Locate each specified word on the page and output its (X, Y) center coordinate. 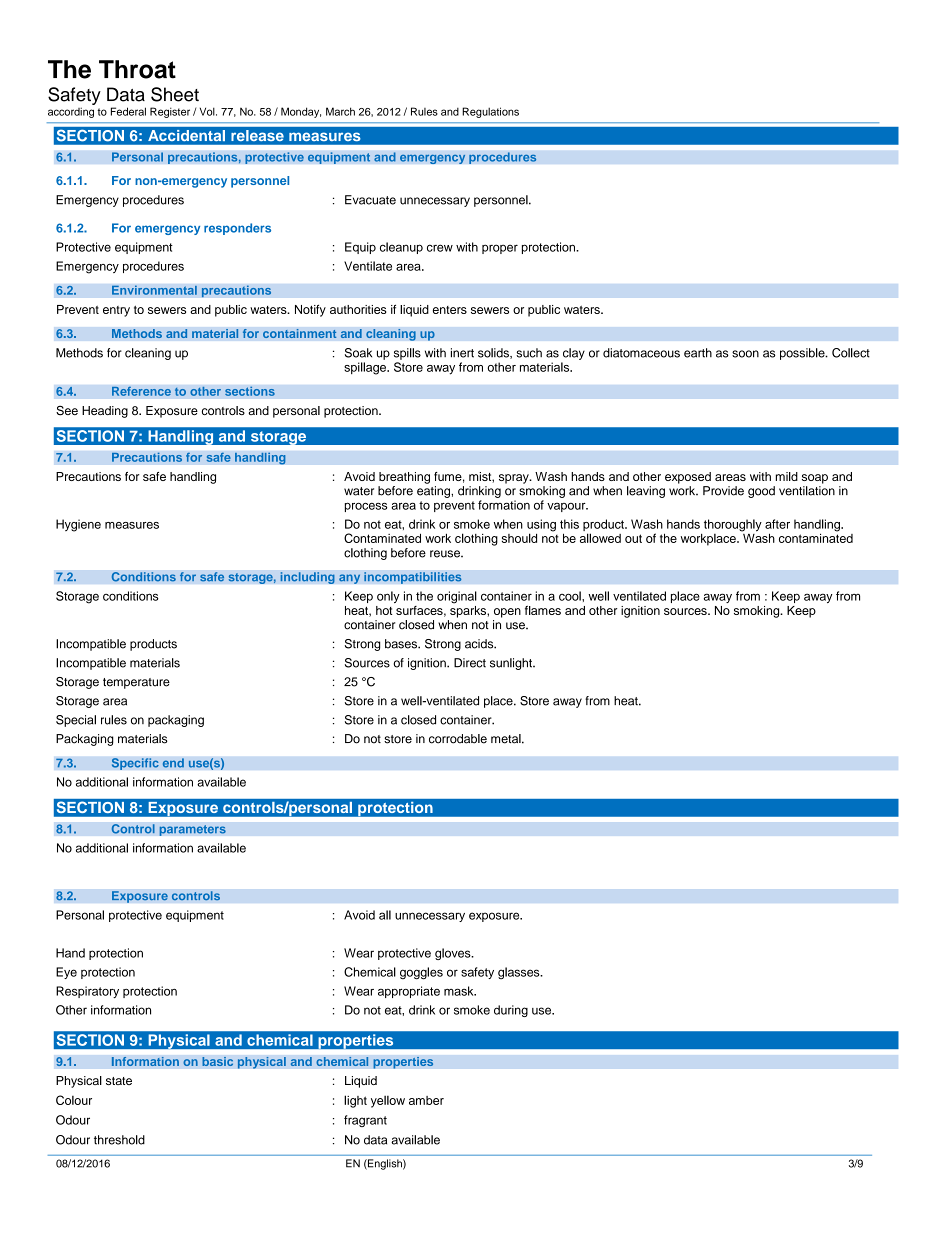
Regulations (490, 112)
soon (745, 354)
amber (426, 1100)
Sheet (175, 94)
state (119, 1081)
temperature (136, 683)
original (457, 597)
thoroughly (733, 525)
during (511, 1011)
